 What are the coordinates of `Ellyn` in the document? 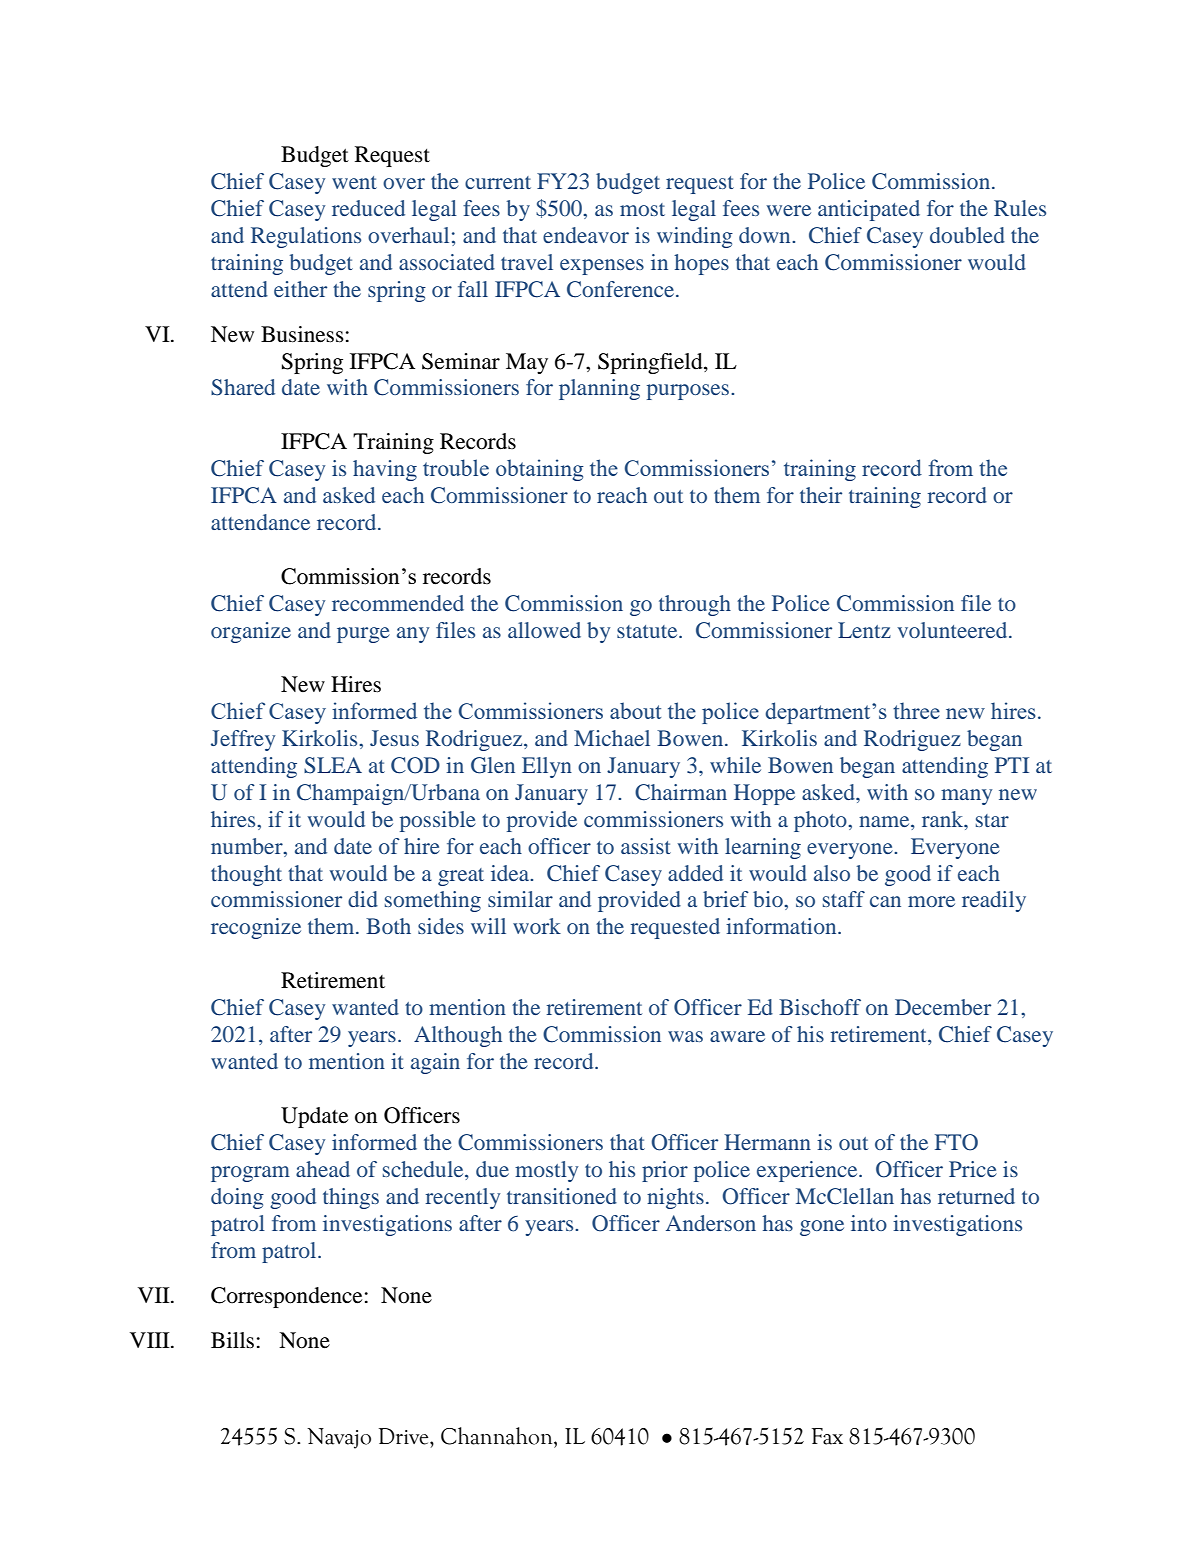 It's located at (547, 767).
